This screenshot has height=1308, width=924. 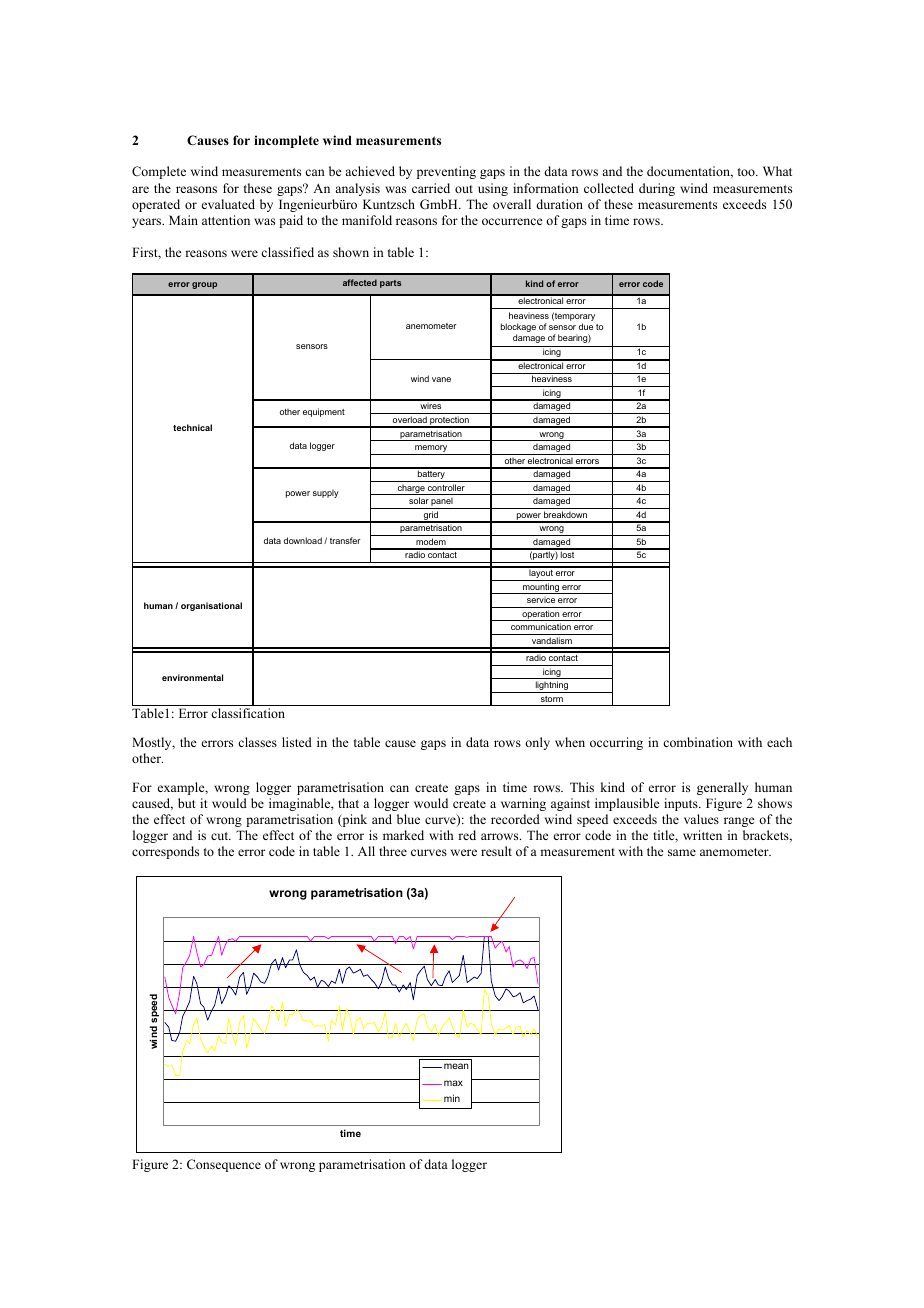 I want to click on red, so click(x=467, y=835).
